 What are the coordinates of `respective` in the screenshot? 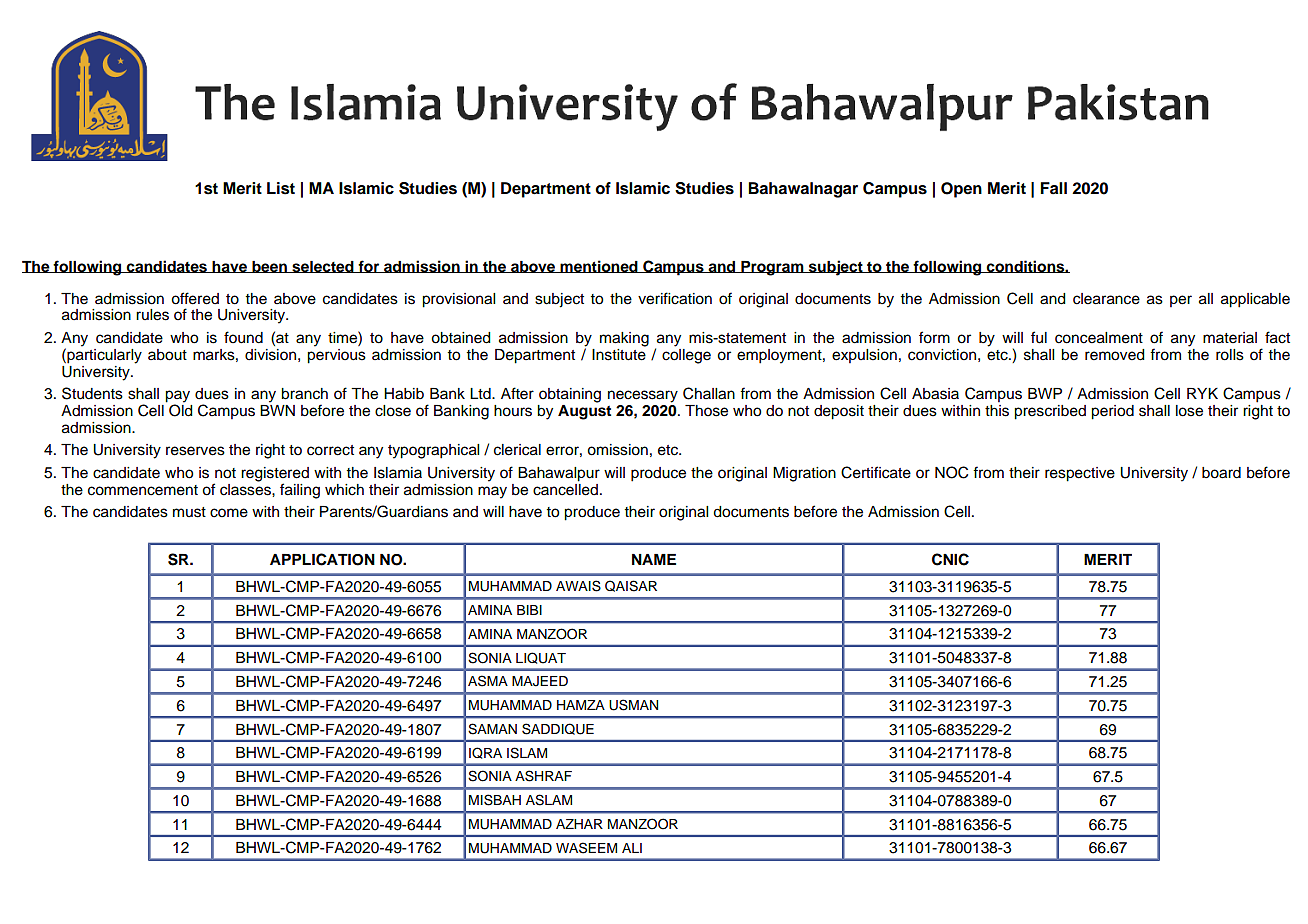 It's located at (1080, 474).
